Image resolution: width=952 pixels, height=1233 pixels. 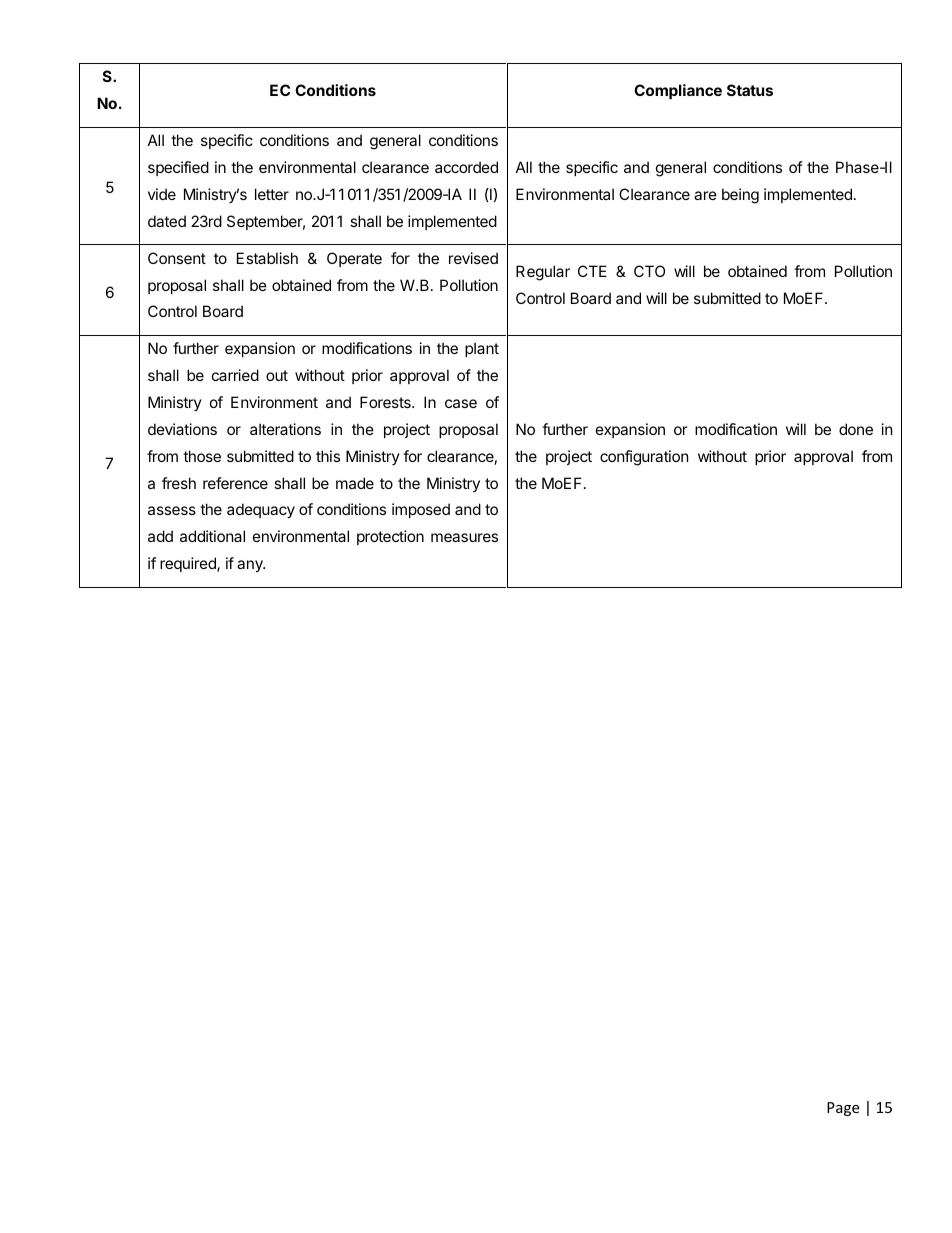 I want to click on Status, so click(x=750, y=90).
